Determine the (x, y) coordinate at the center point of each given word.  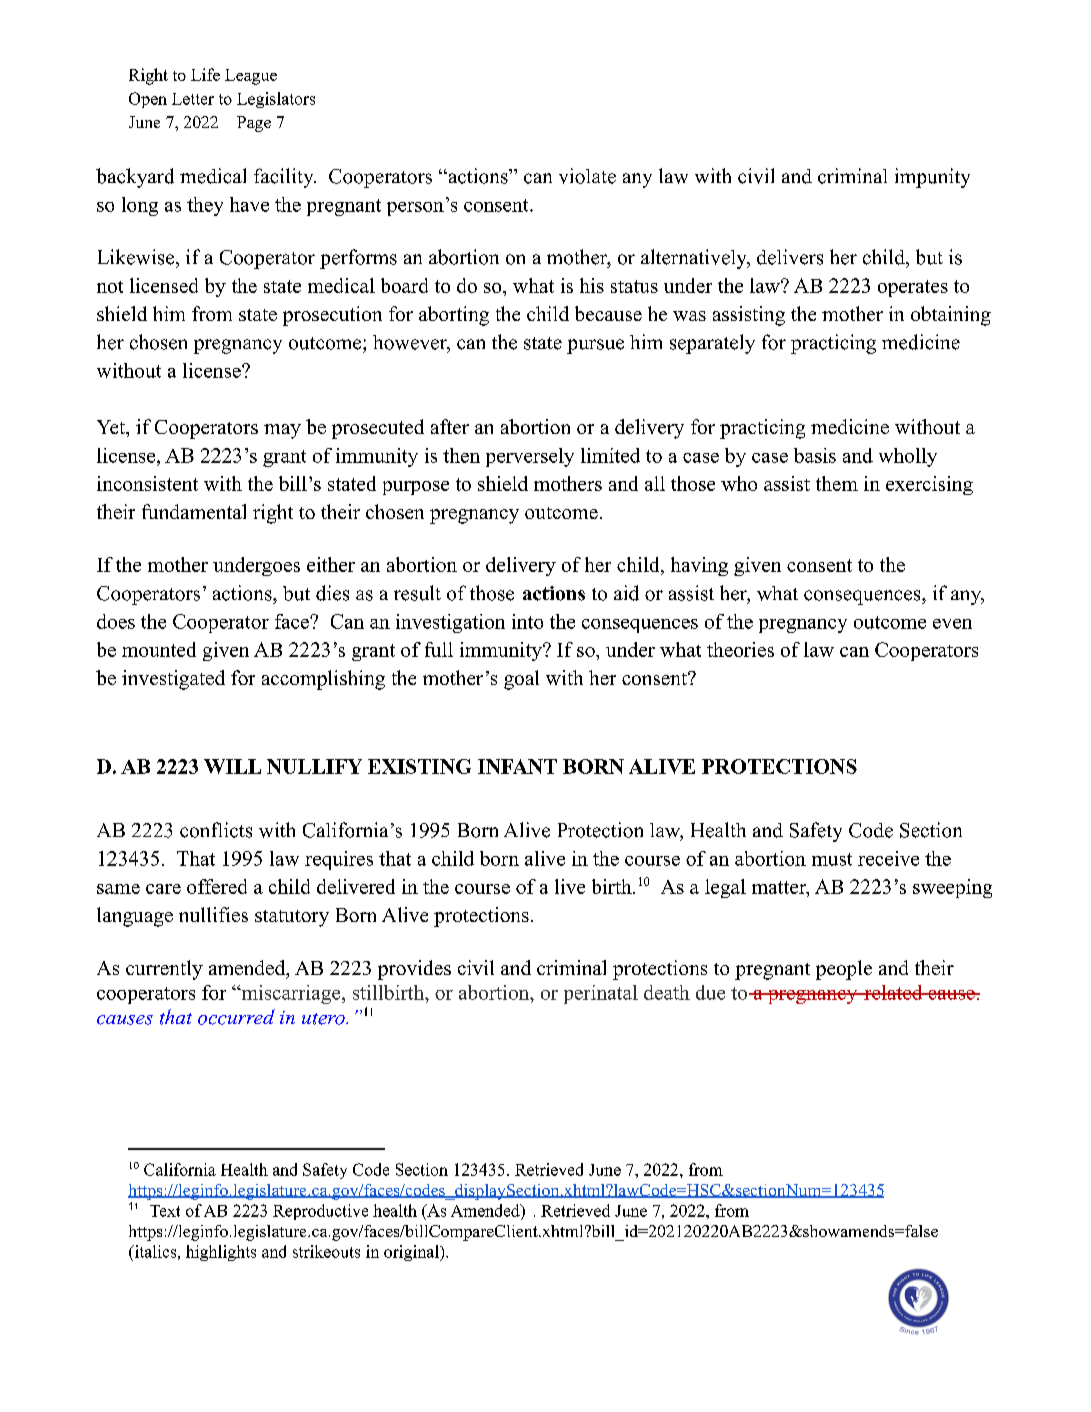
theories (740, 649)
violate (587, 176)
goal (521, 680)
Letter (193, 99)
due (710, 992)
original (412, 1253)
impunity (932, 178)
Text (165, 1211)
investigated (173, 680)
